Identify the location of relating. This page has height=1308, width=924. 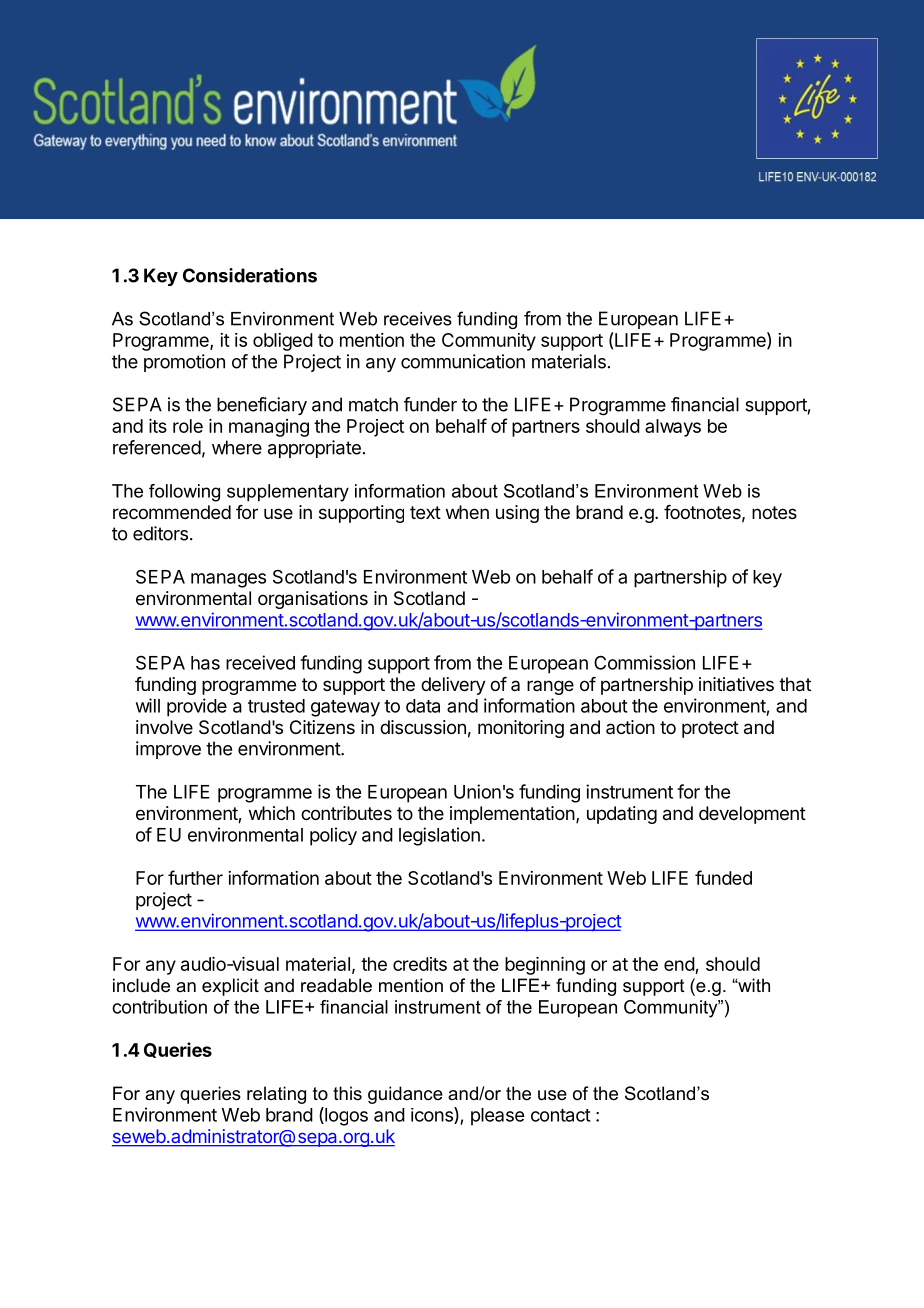
(276, 1095).
